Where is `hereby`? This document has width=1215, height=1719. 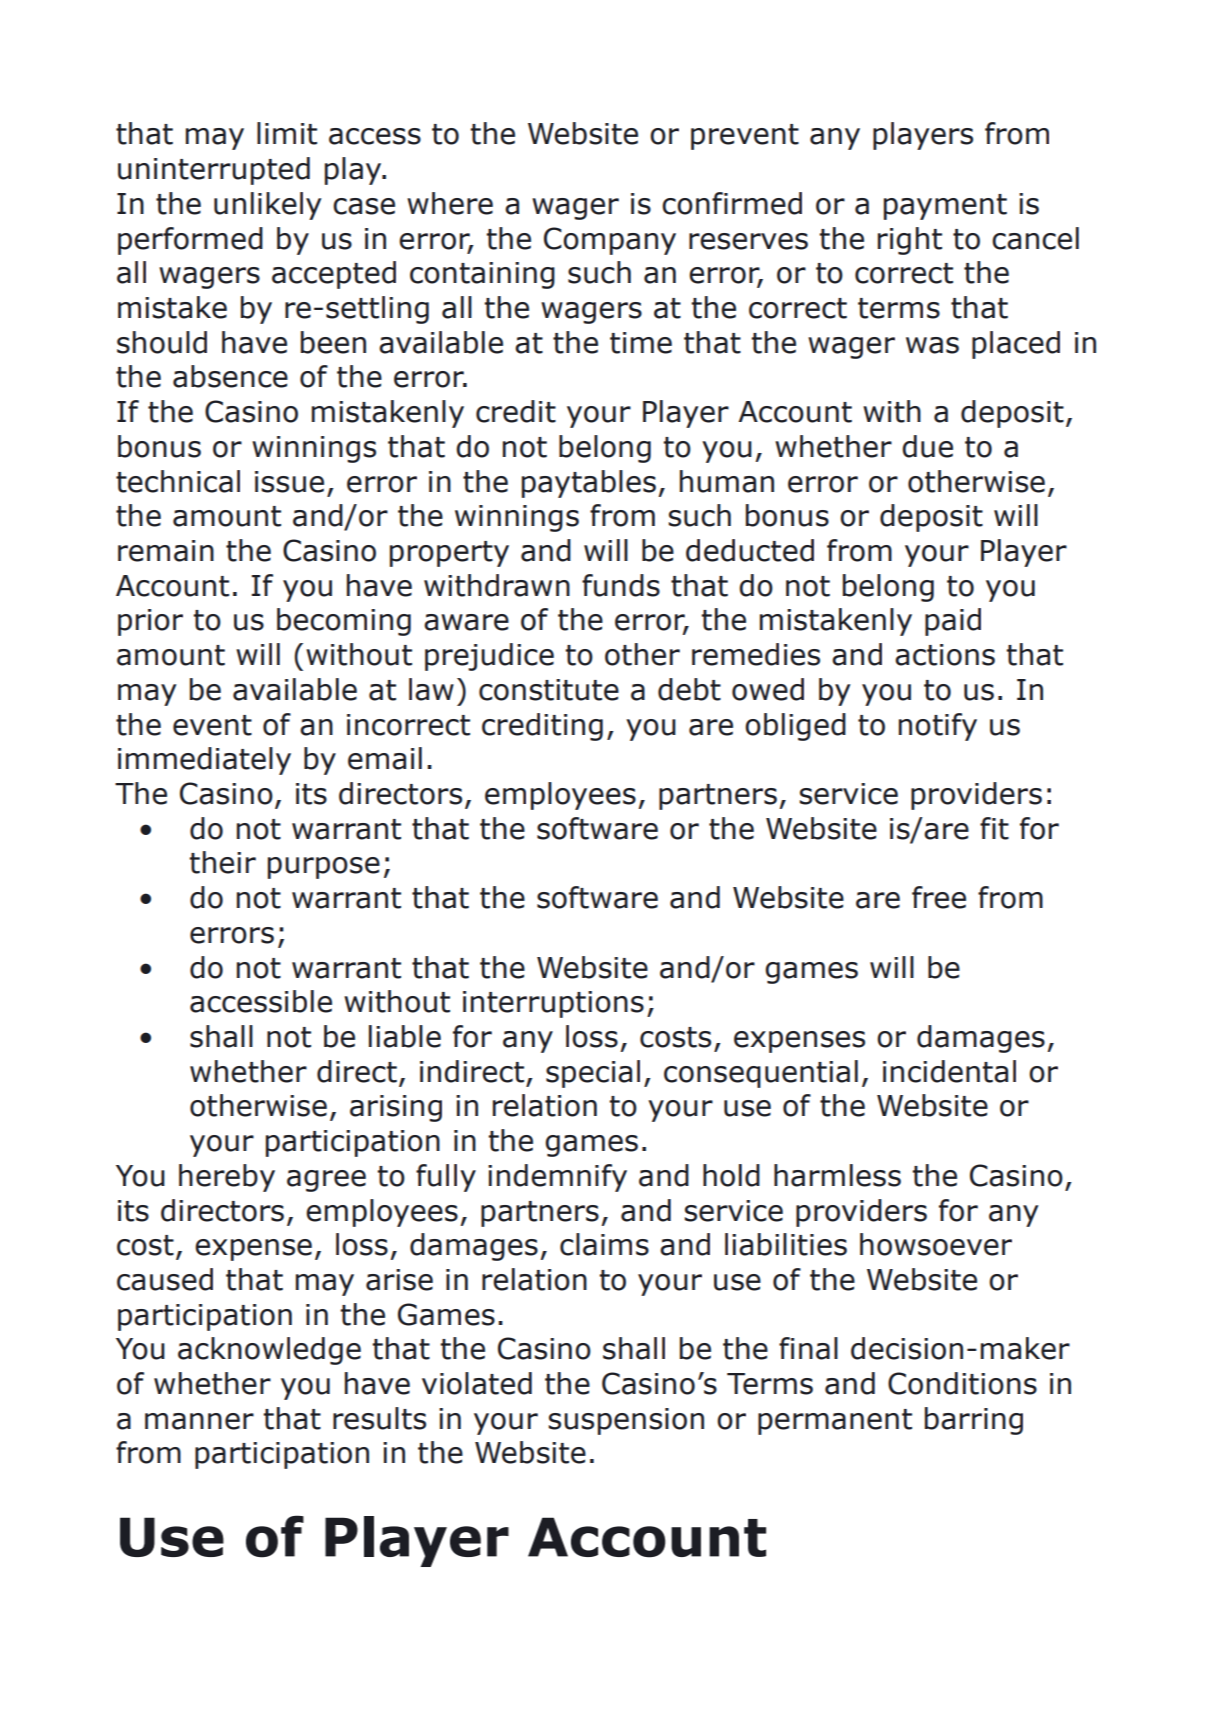
hereby is located at coordinates (227, 1178).
